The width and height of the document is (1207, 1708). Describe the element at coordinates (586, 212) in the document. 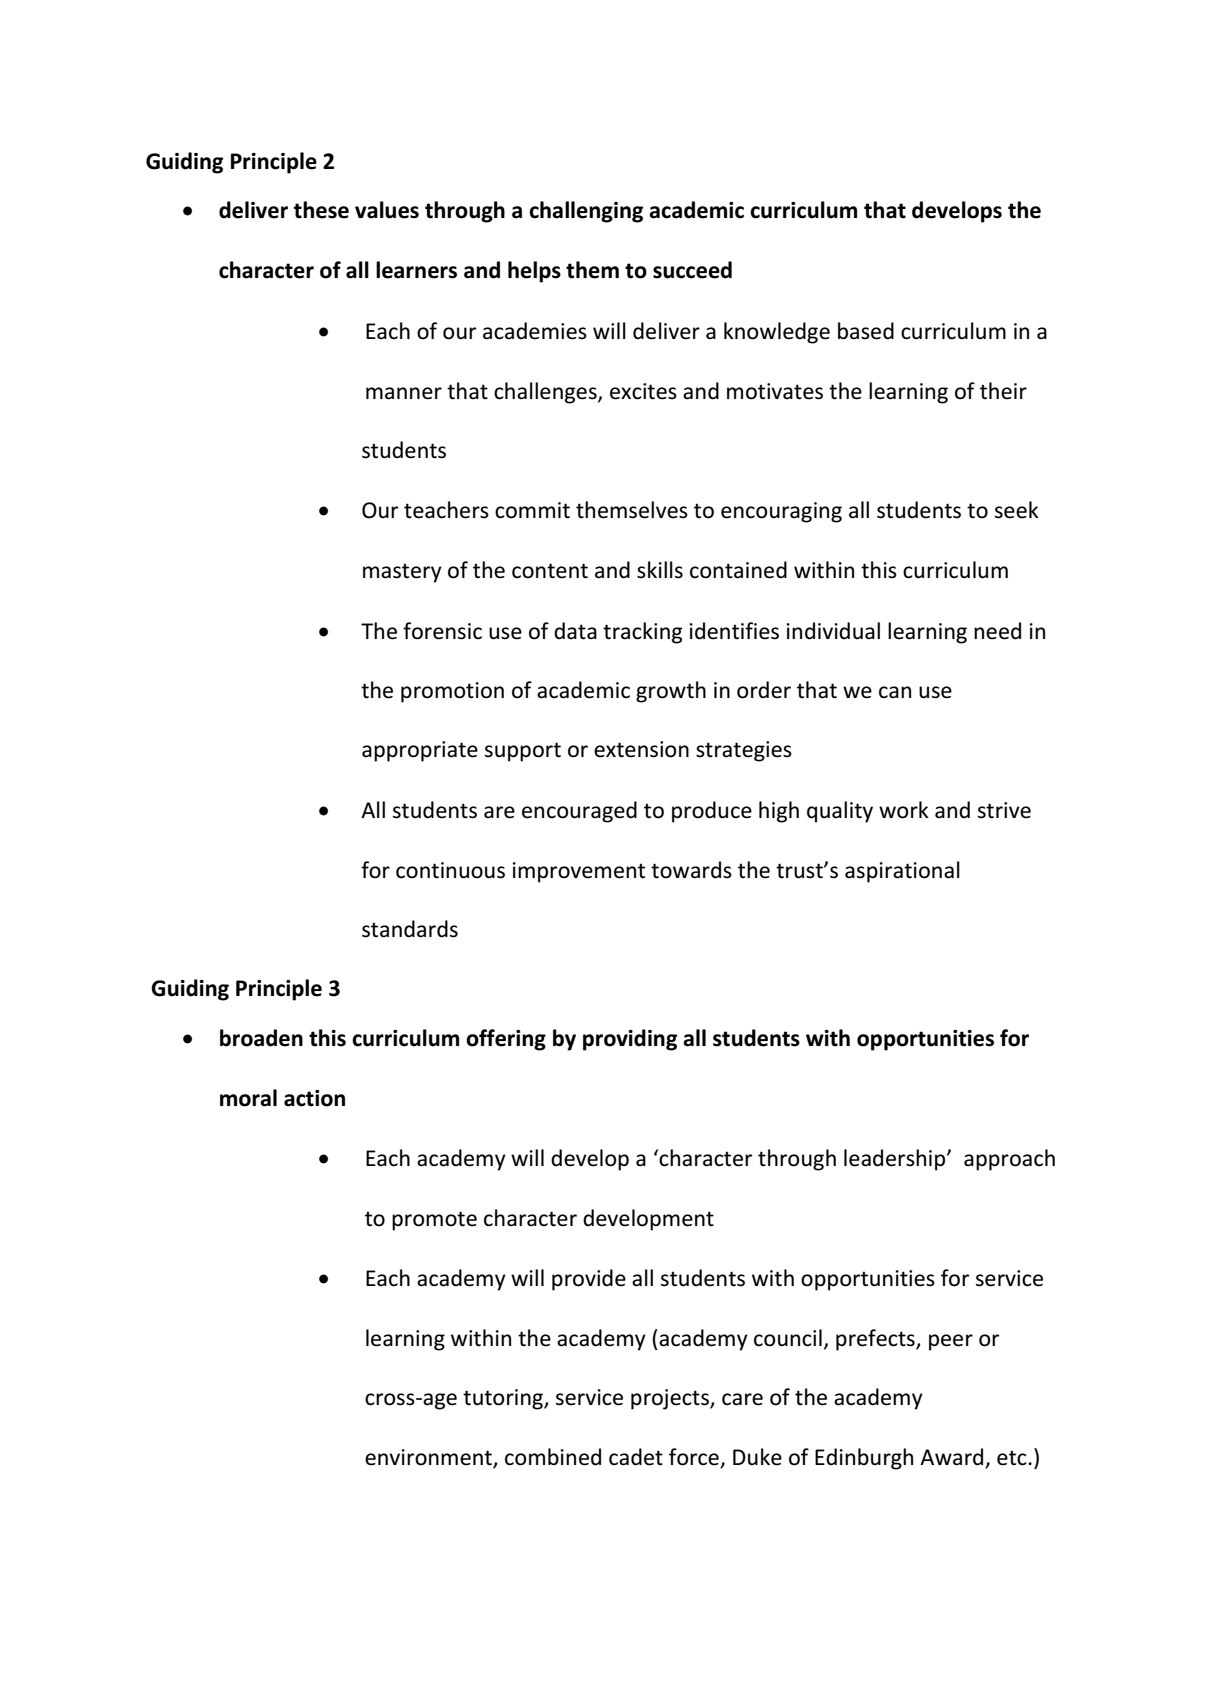

I see `challenging` at that location.
